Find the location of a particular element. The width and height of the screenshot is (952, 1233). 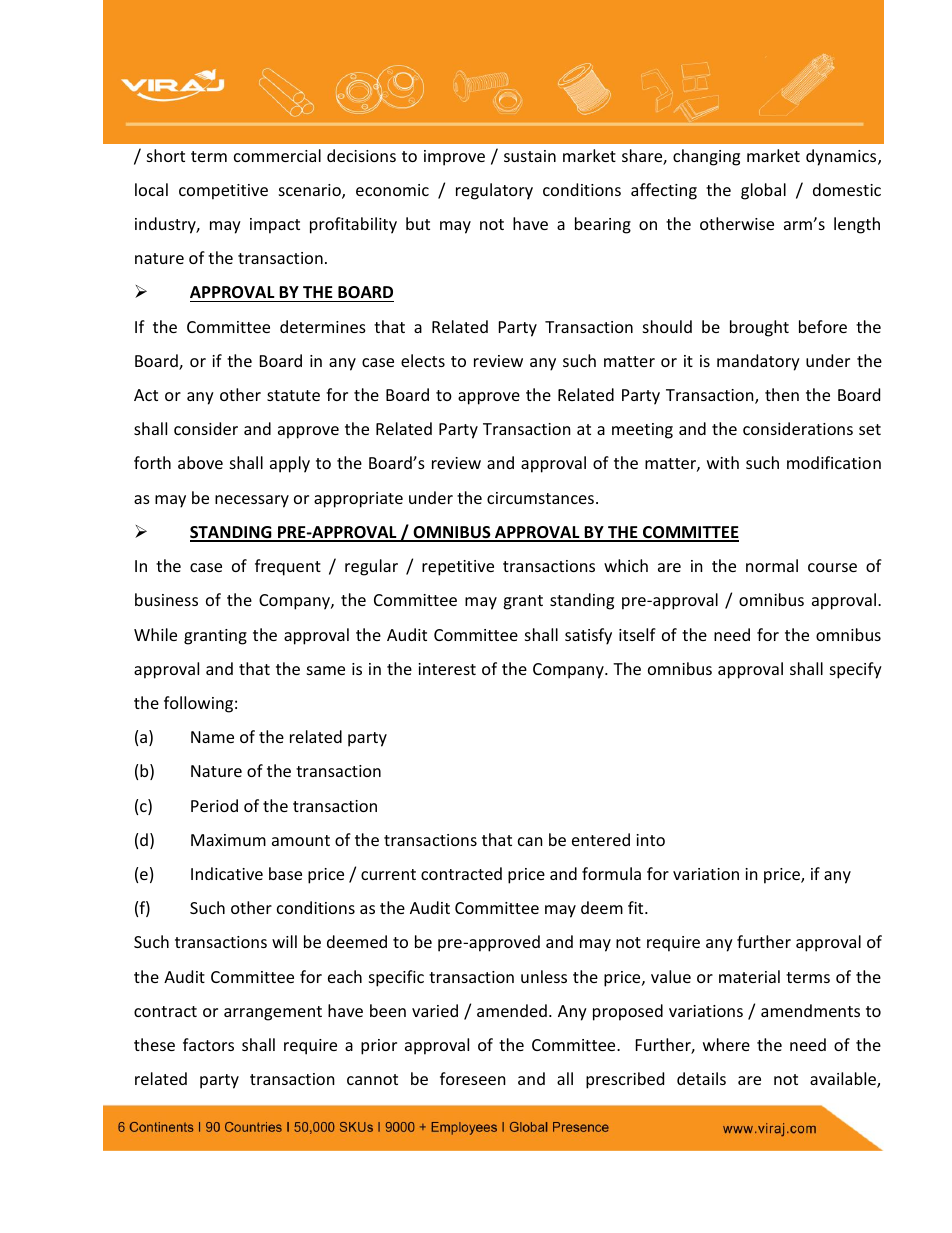

into is located at coordinates (650, 840).
